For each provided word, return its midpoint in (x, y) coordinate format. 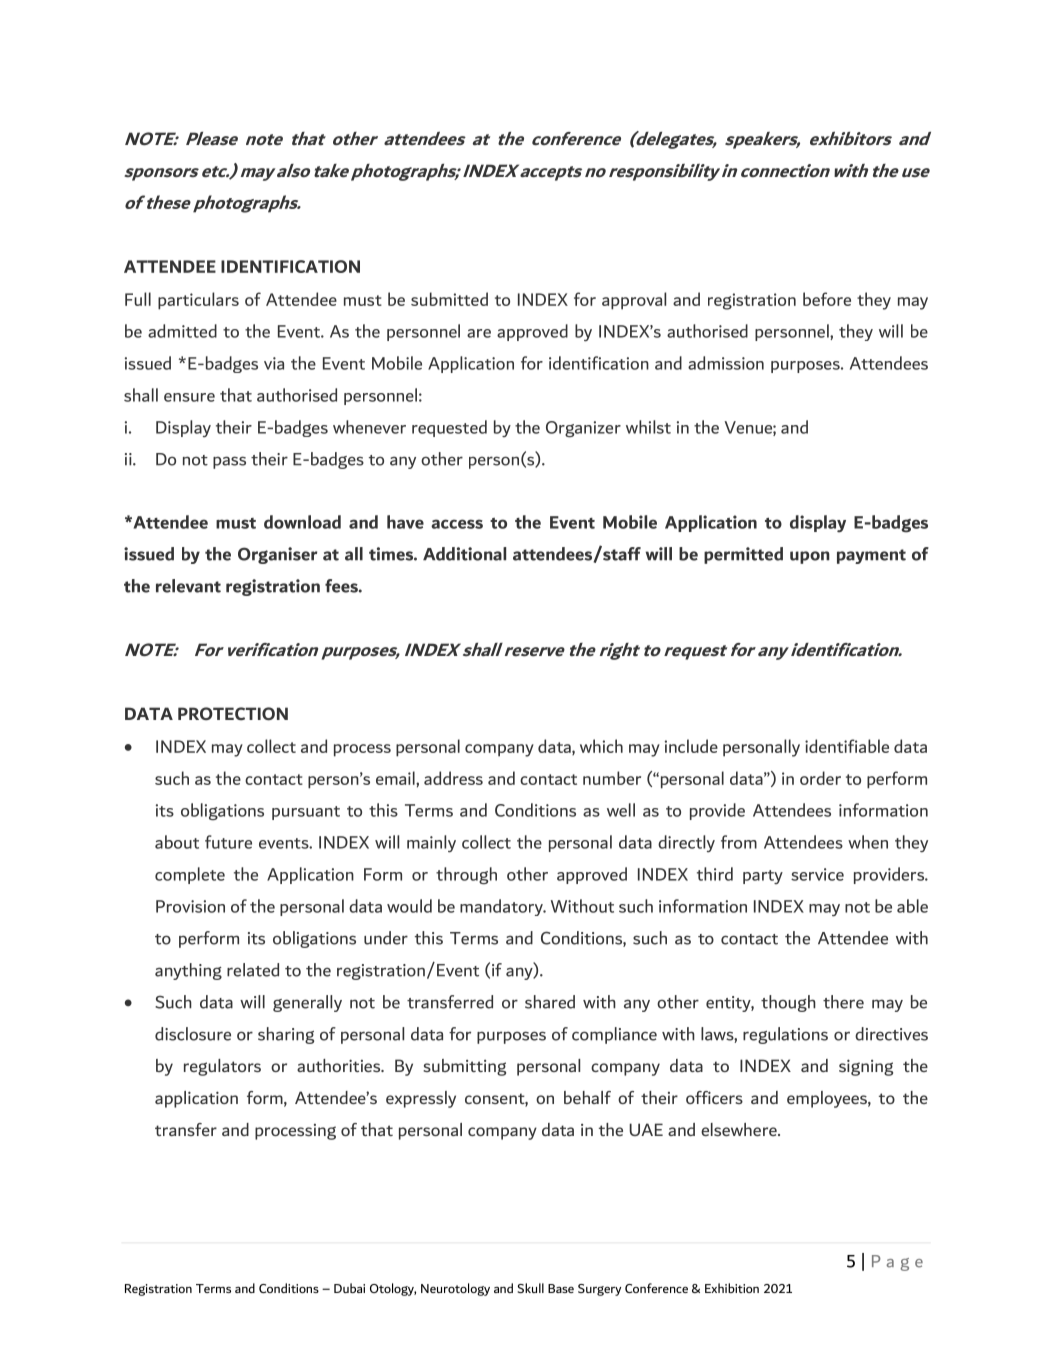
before (827, 299)
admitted (182, 331)
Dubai (349, 1288)
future (228, 842)
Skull (531, 1288)
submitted (449, 299)
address (453, 778)
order (820, 778)
